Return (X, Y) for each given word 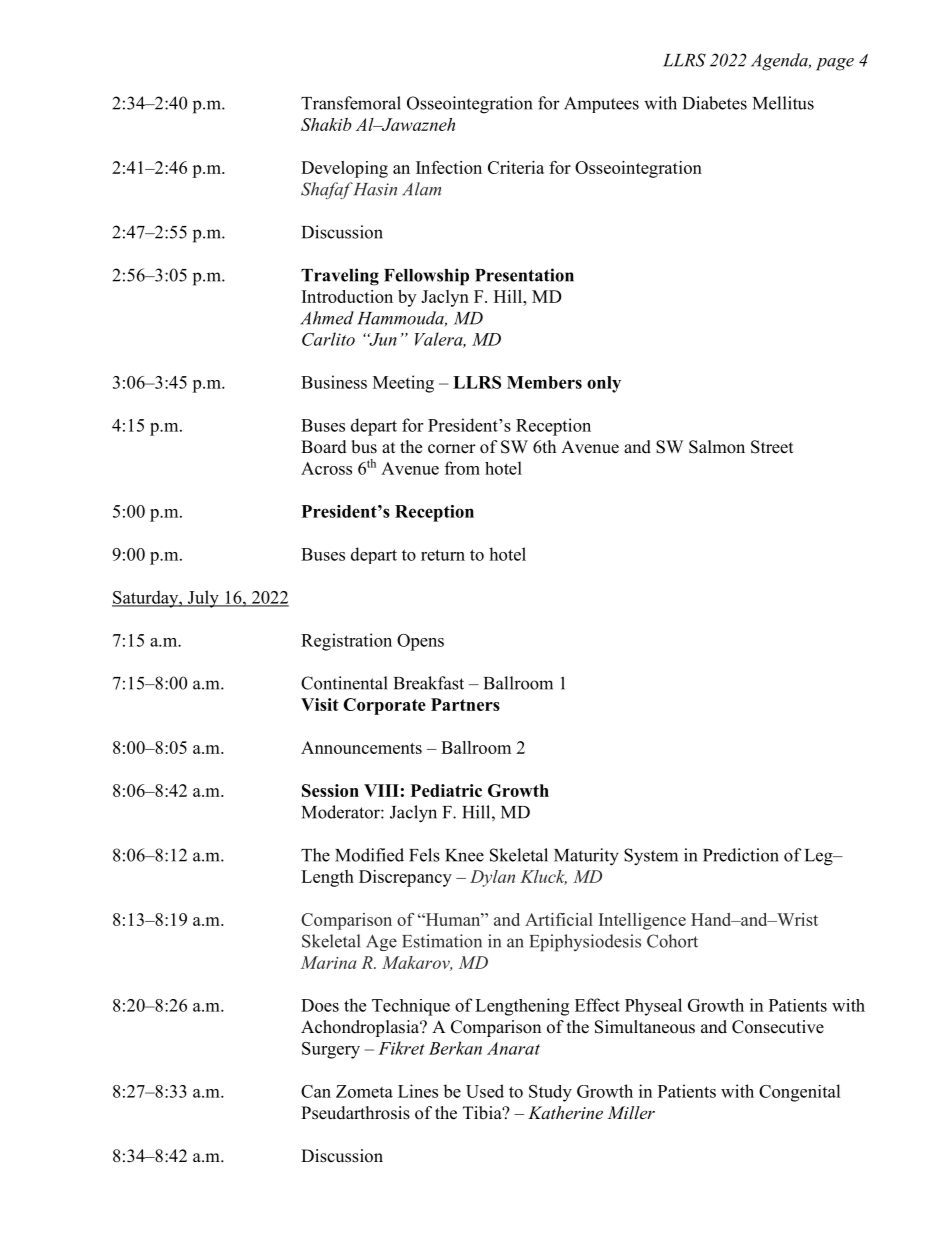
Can (316, 1091)
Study (550, 1093)
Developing (344, 169)
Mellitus (783, 103)
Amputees (601, 104)
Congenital (800, 1093)
